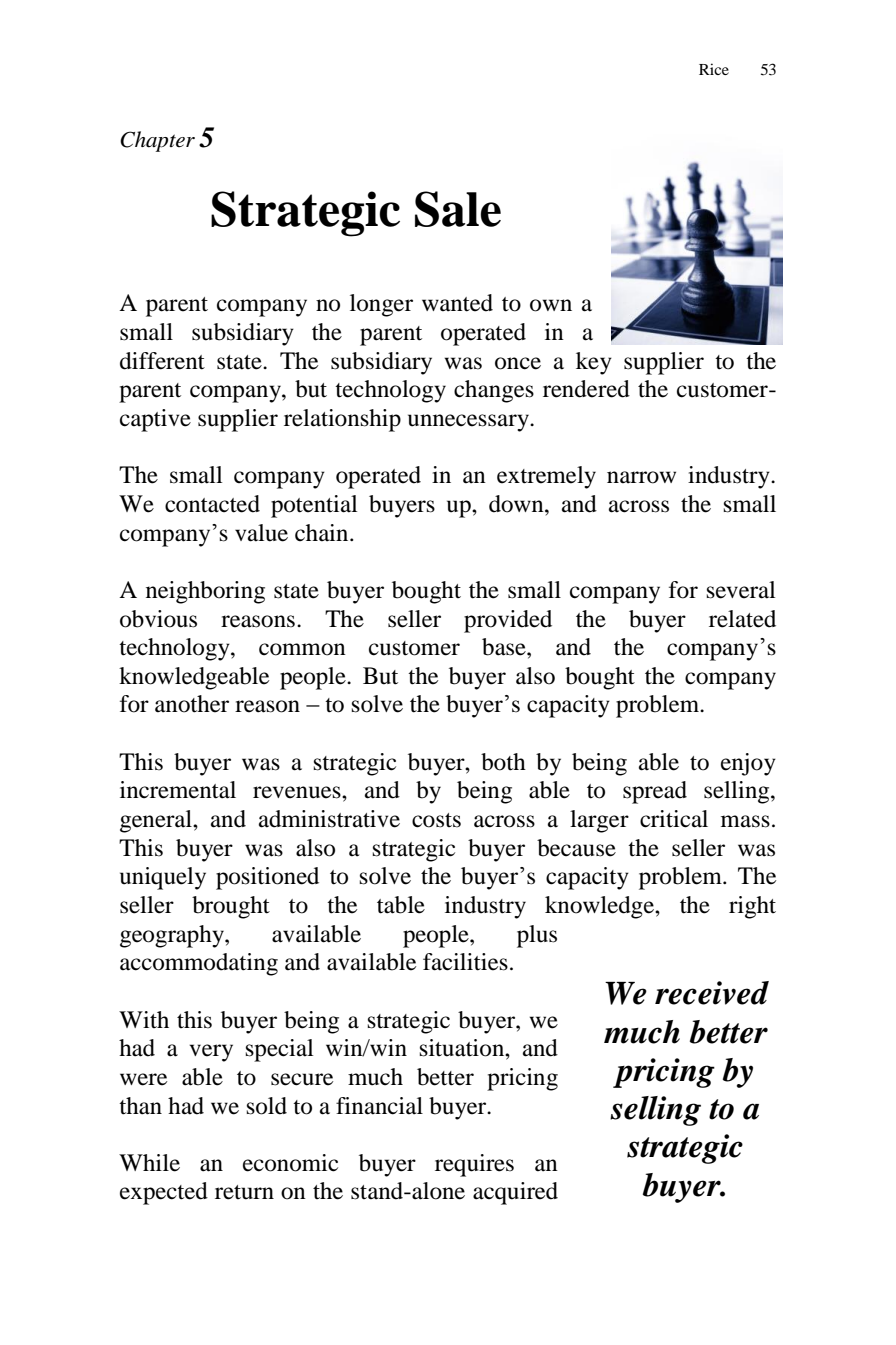  I want to click on critical, so click(674, 819).
